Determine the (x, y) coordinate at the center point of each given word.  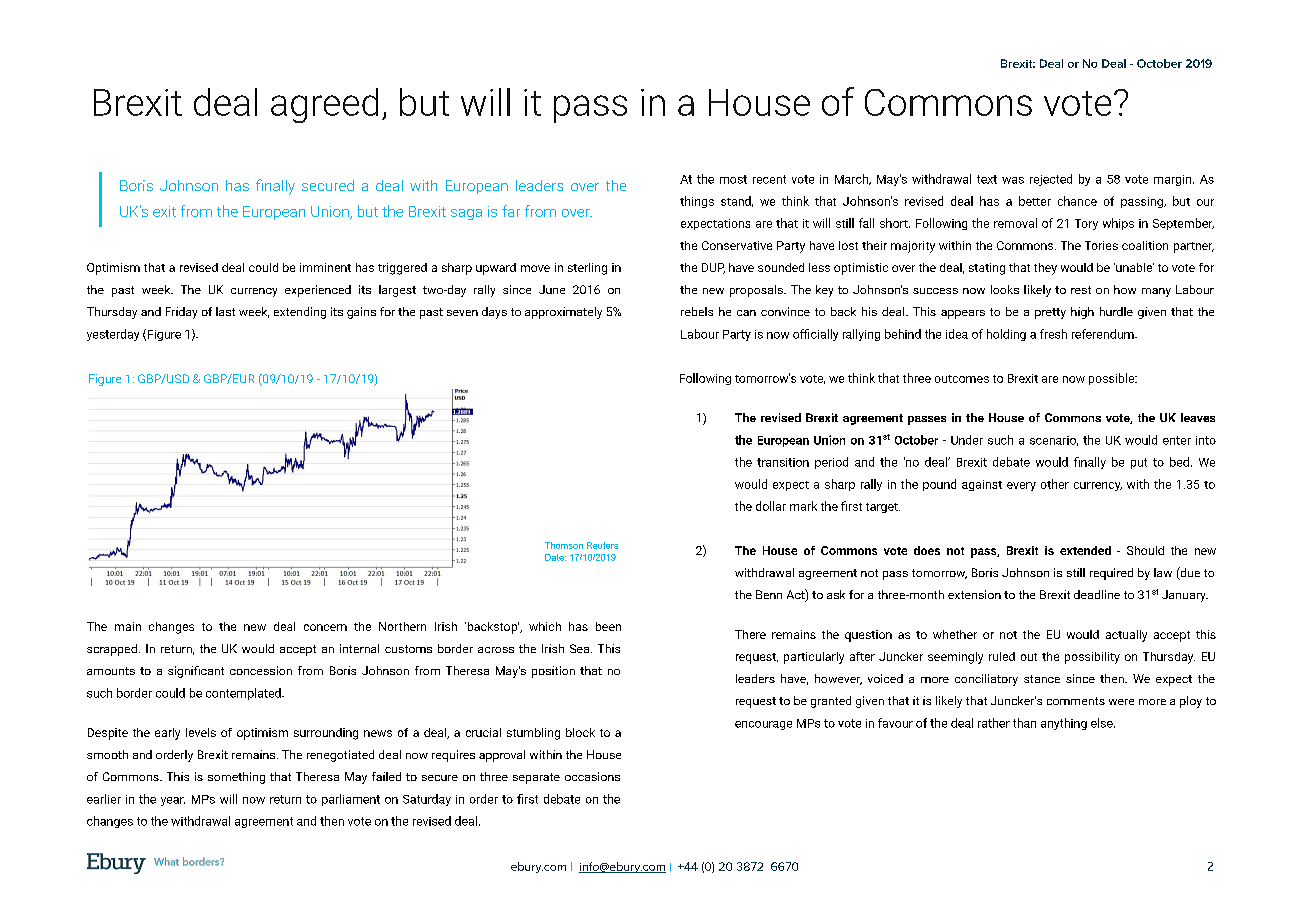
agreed (324, 105)
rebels (697, 311)
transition (783, 462)
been (608, 626)
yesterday (113, 335)
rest (1081, 290)
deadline (1097, 594)
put (1139, 463)
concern (325, 627)
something (236, 778)
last (225, 311)
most (733, 179)
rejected (1051, 180)
